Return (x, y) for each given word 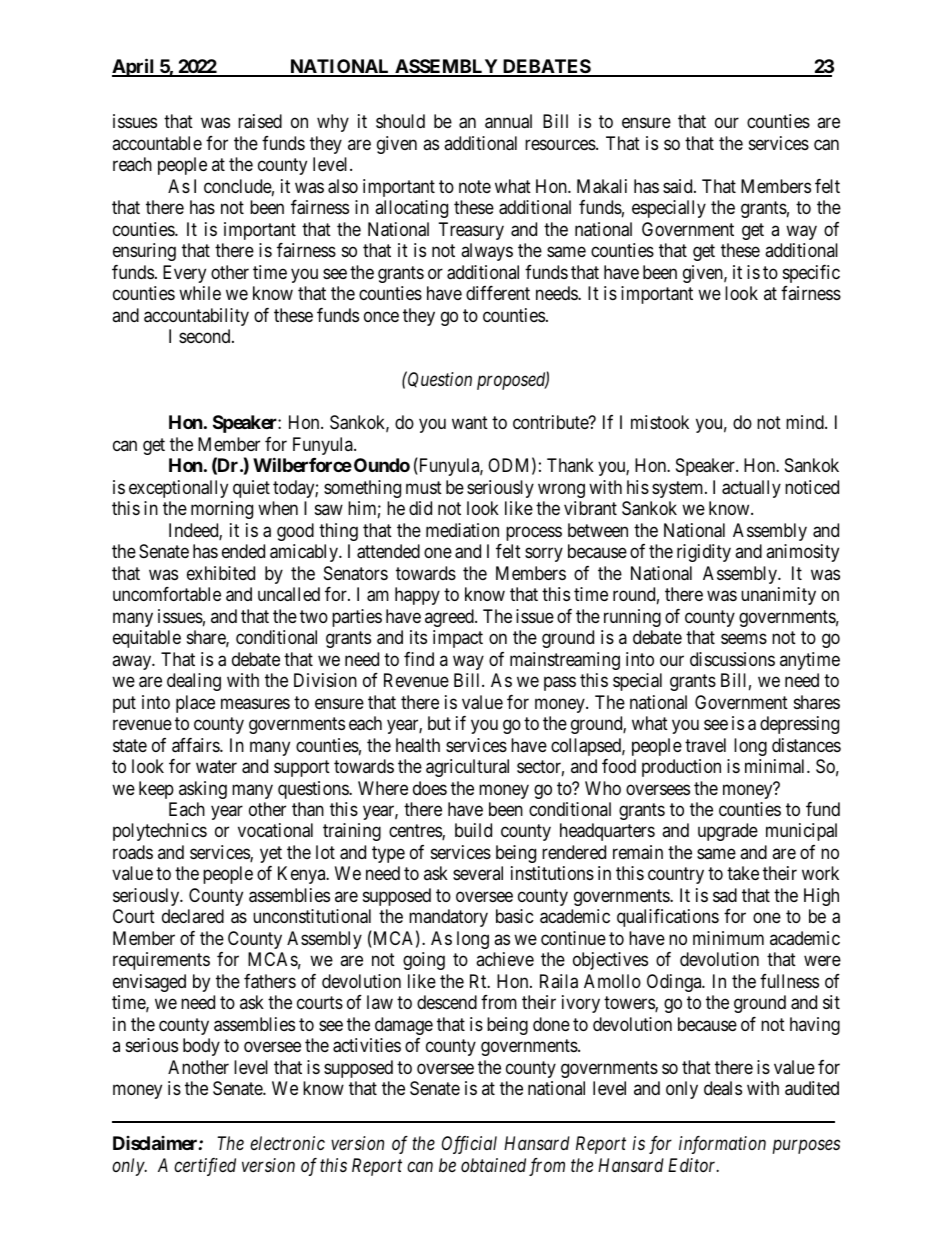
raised (260, 121)
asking (203, 790)
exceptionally (178, 489)
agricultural (467, 768)
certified (205, 1167)
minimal (776, 766)
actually (751, 489)
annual (508, 121)
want (470, 423)
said (679, 186)
